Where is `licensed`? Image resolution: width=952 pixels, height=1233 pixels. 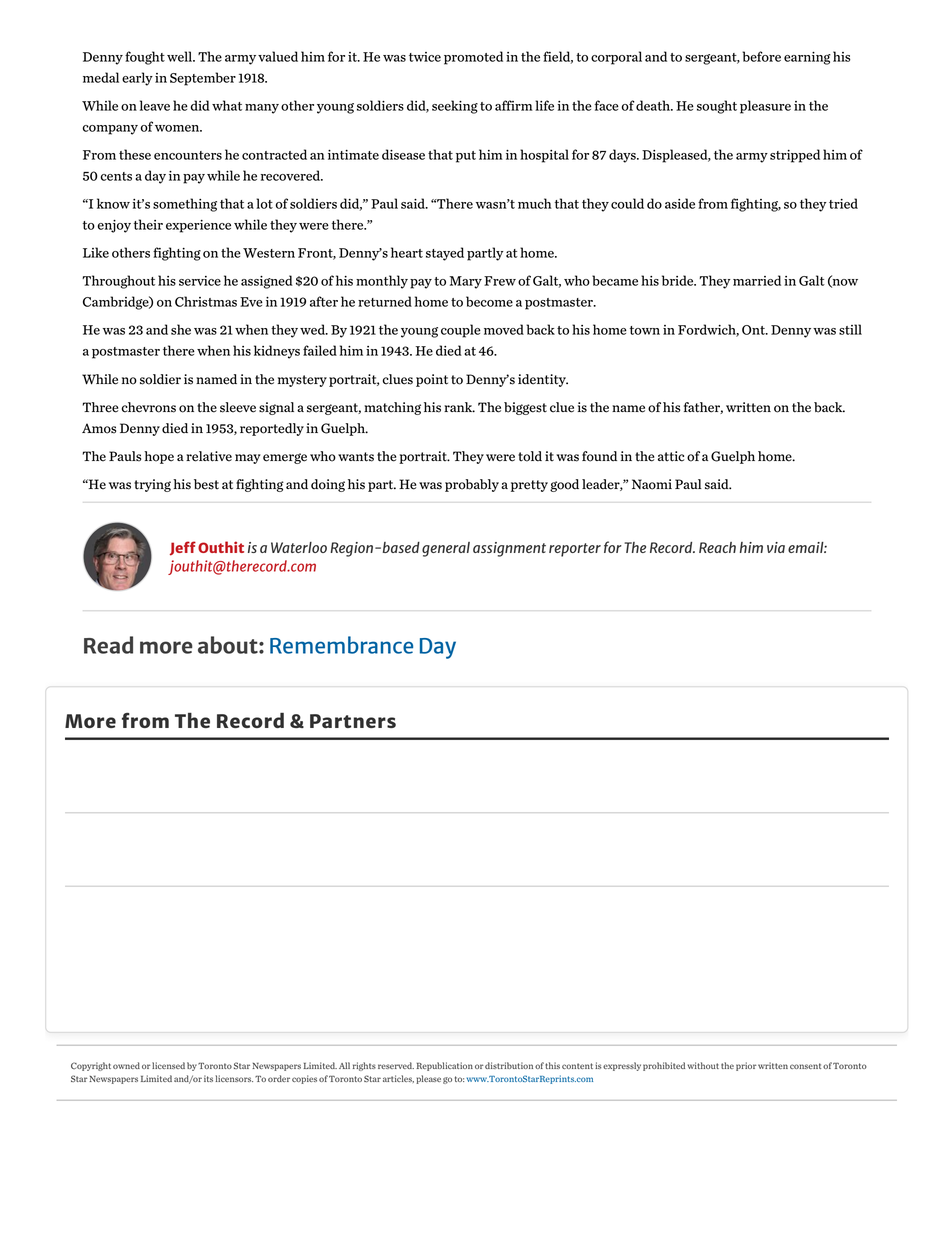
licensed is located at coordinates (168, 1065).
